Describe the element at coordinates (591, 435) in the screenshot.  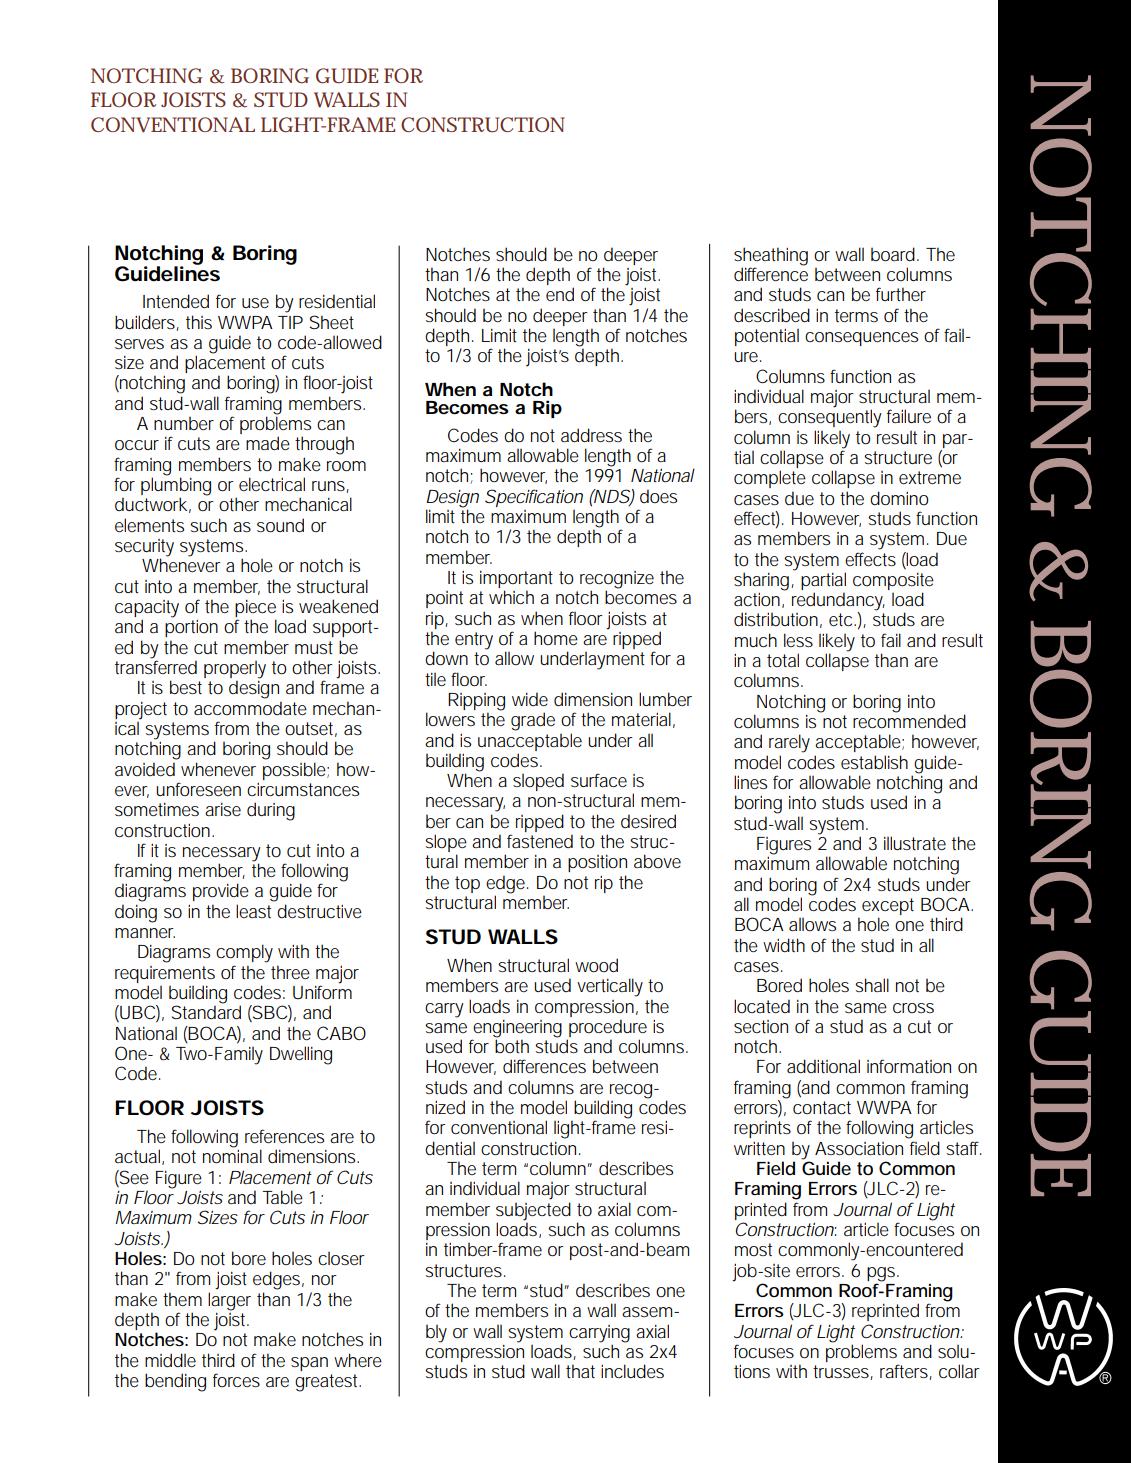
I see `address` at that location.
